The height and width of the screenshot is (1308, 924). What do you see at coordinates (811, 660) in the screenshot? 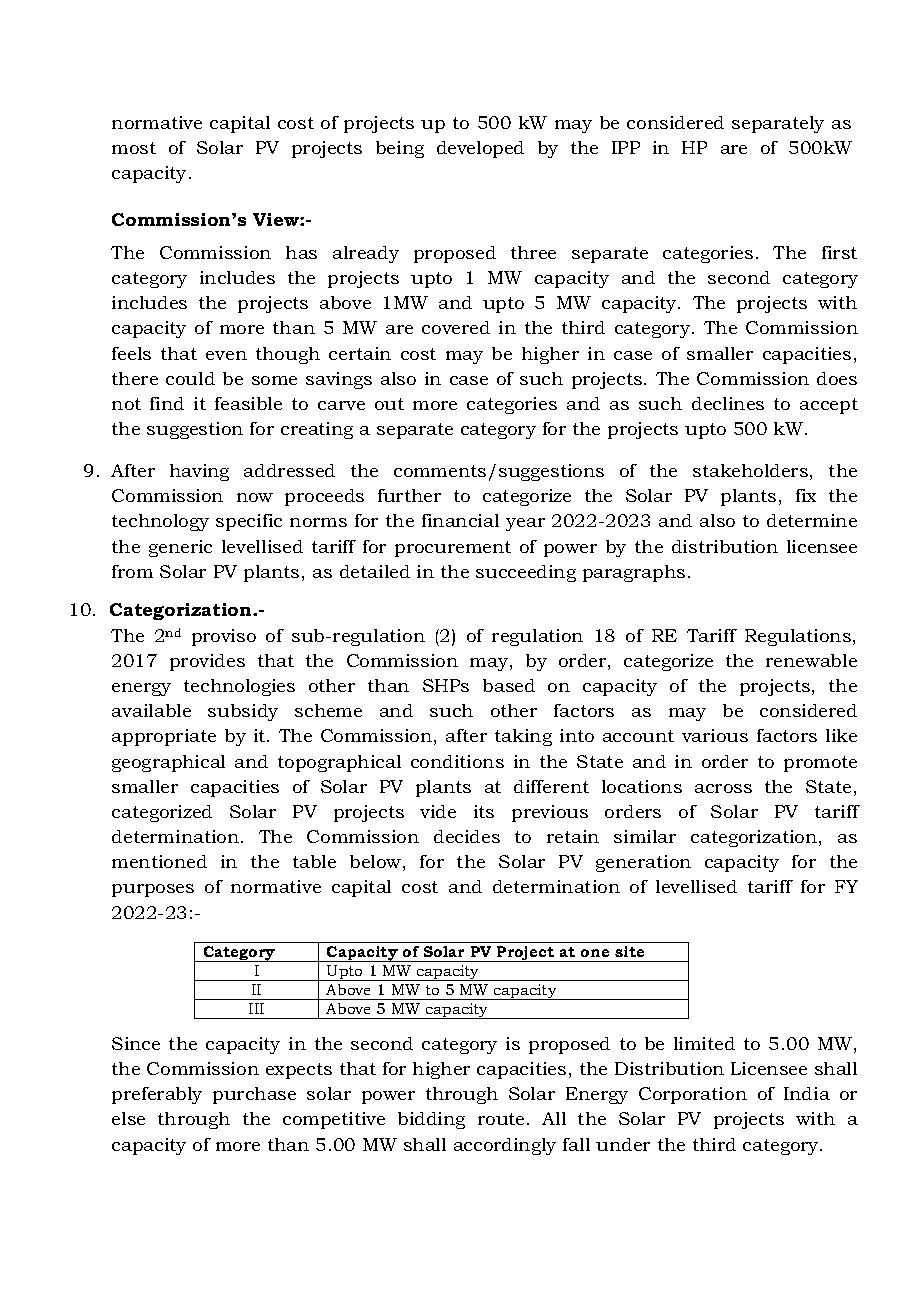
I see `renewable` at bounding box center [811, 660].
